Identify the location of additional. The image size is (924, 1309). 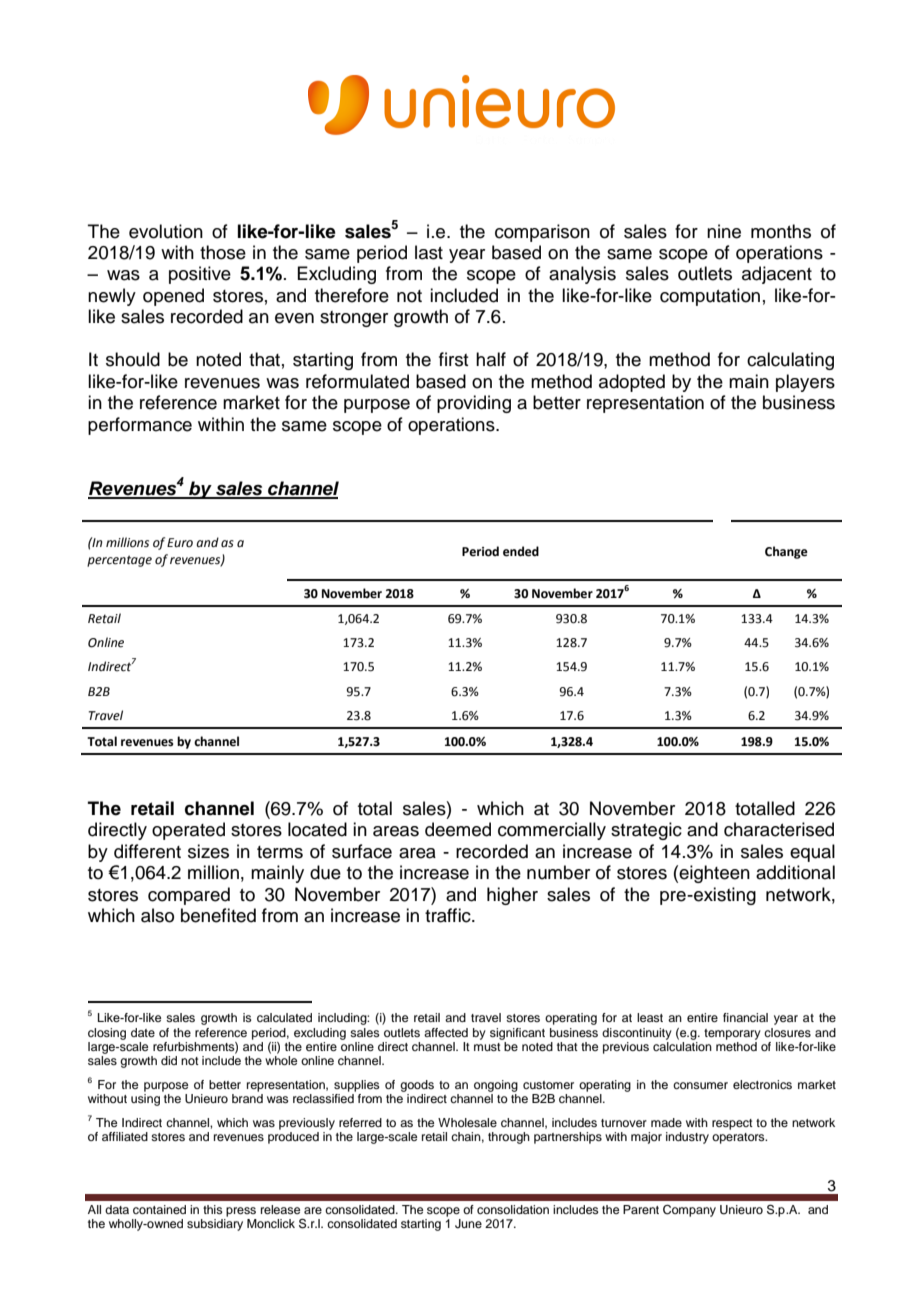
(795, 872).
